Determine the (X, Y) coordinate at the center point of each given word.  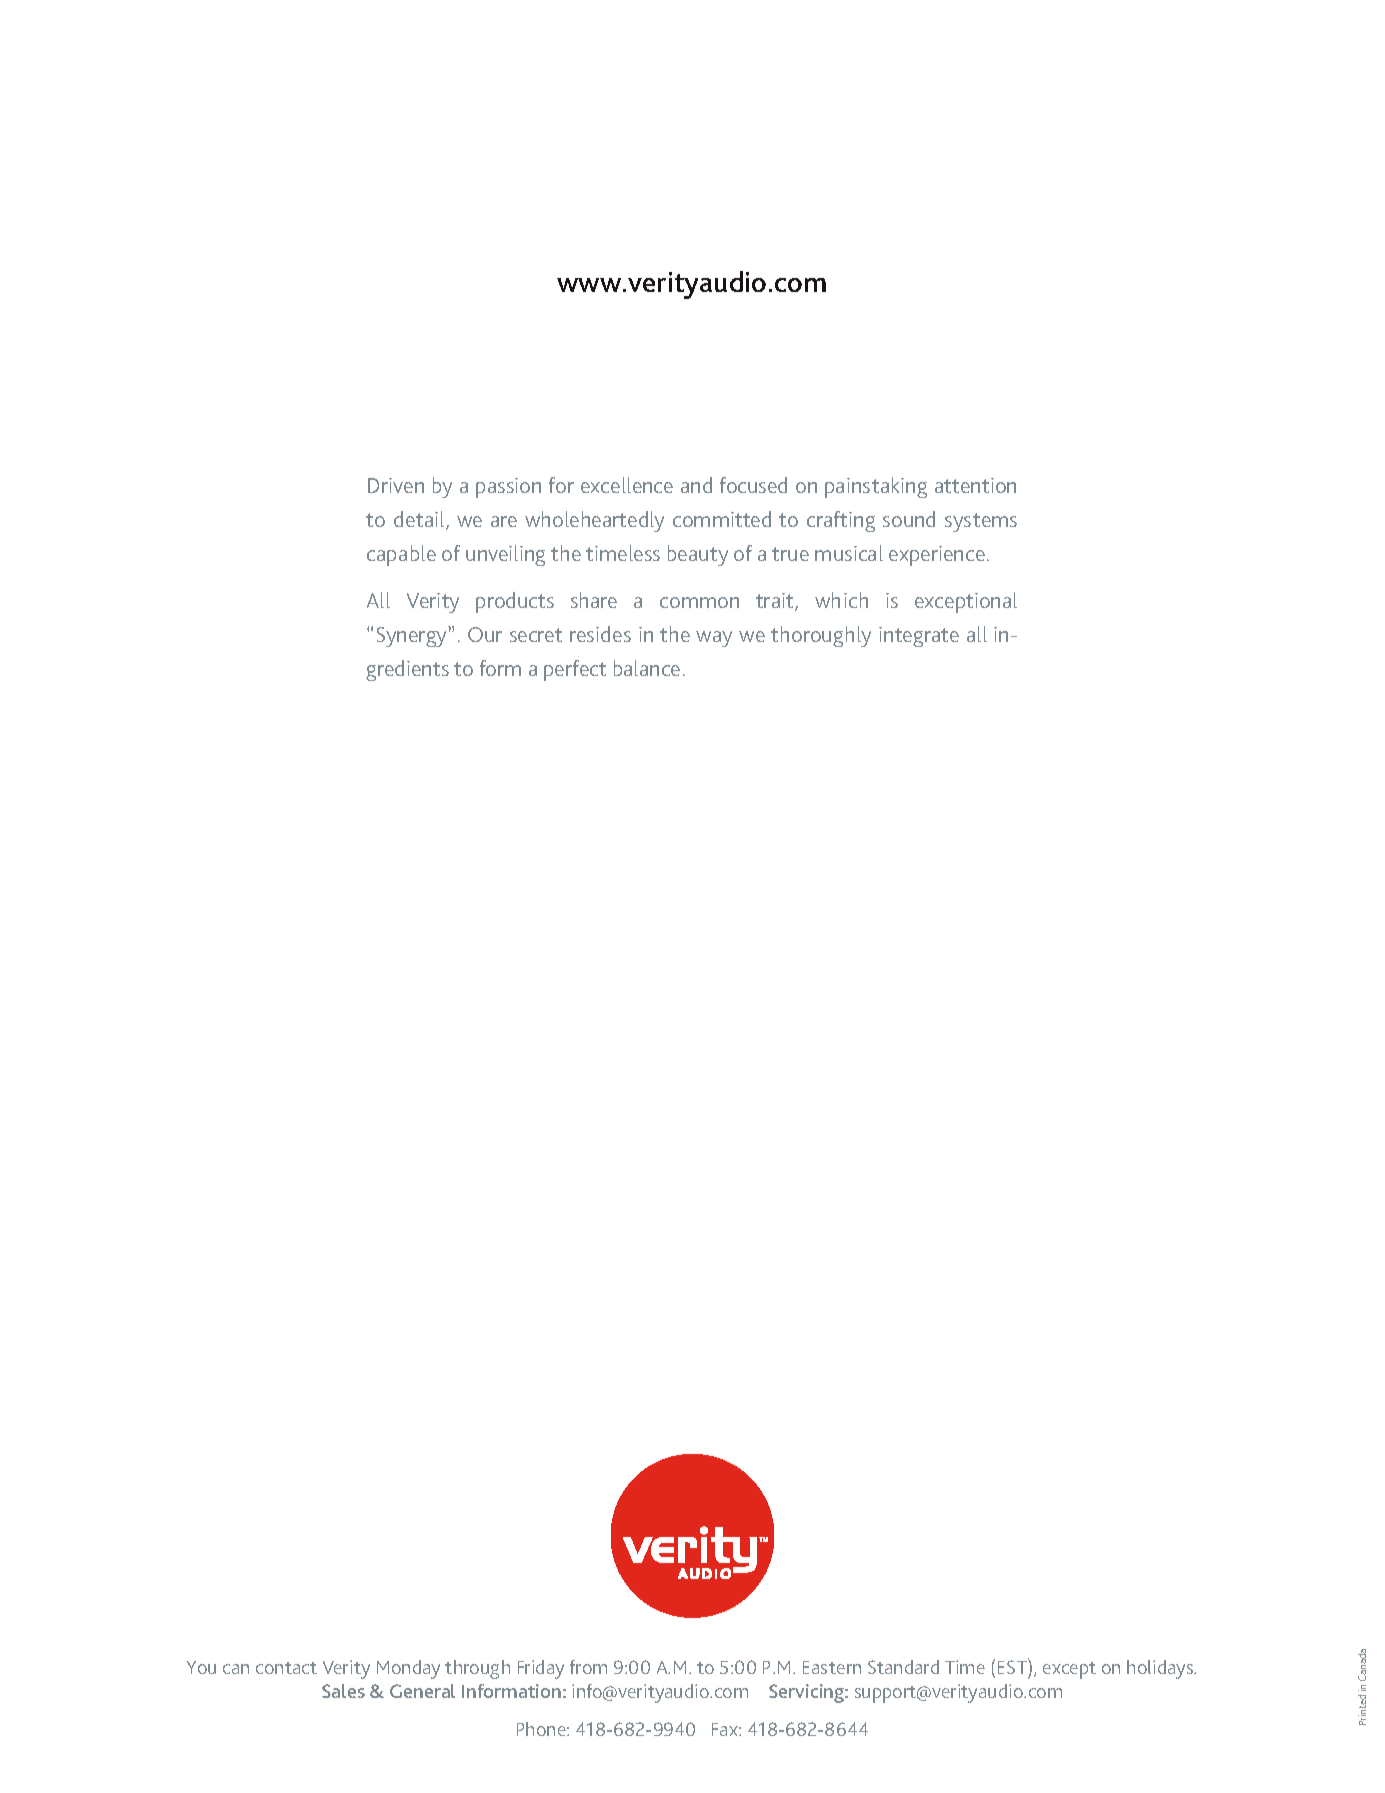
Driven (396, 485)
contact (286, 1668)
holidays (1161, 1669)
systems (981, 522)
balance (647, 668)
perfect (575, 670)
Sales (343, 1691)
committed (722, 519)
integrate (919, 637)
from (588, 1667)
